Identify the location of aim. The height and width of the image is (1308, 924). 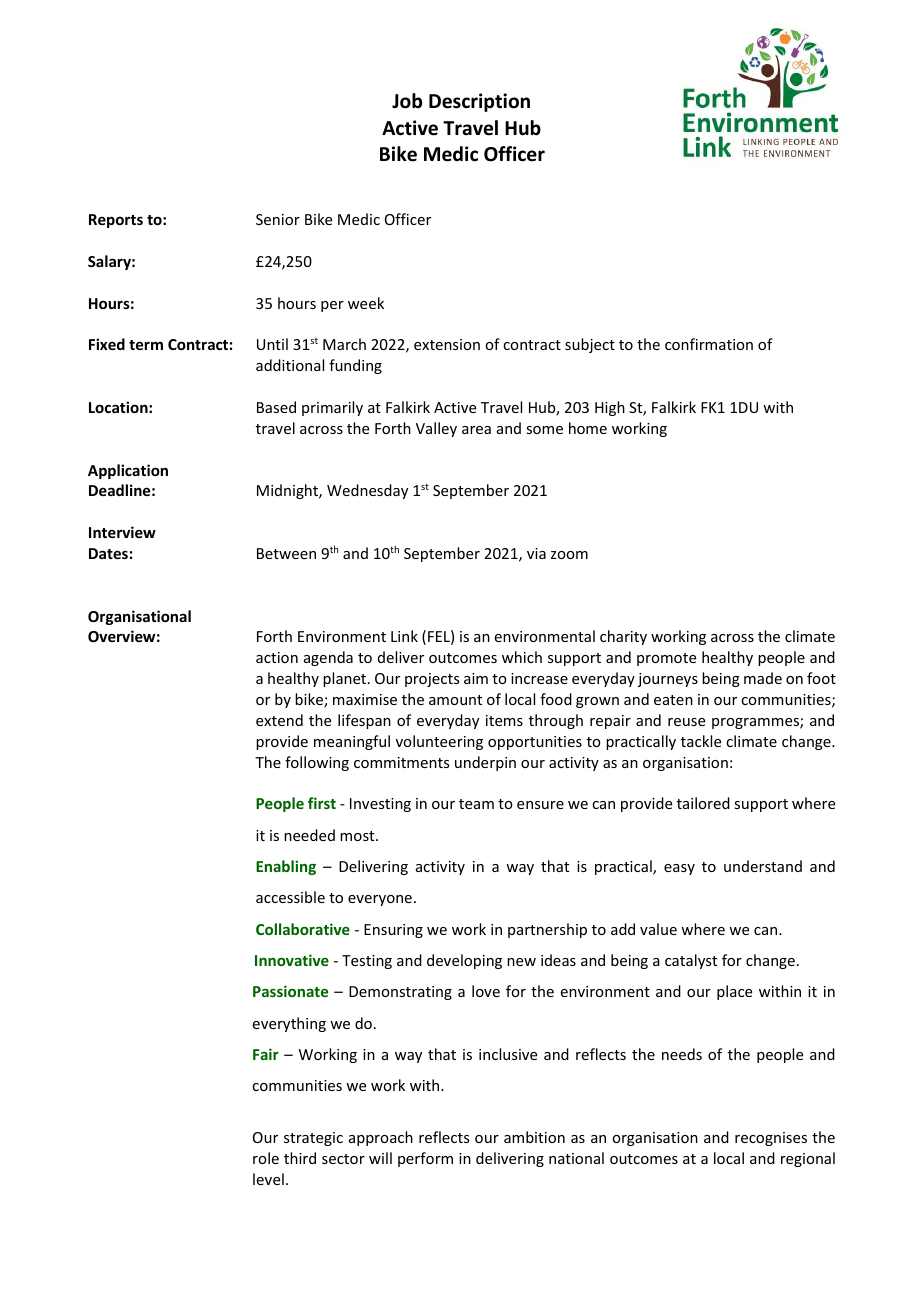
(476, 678).
